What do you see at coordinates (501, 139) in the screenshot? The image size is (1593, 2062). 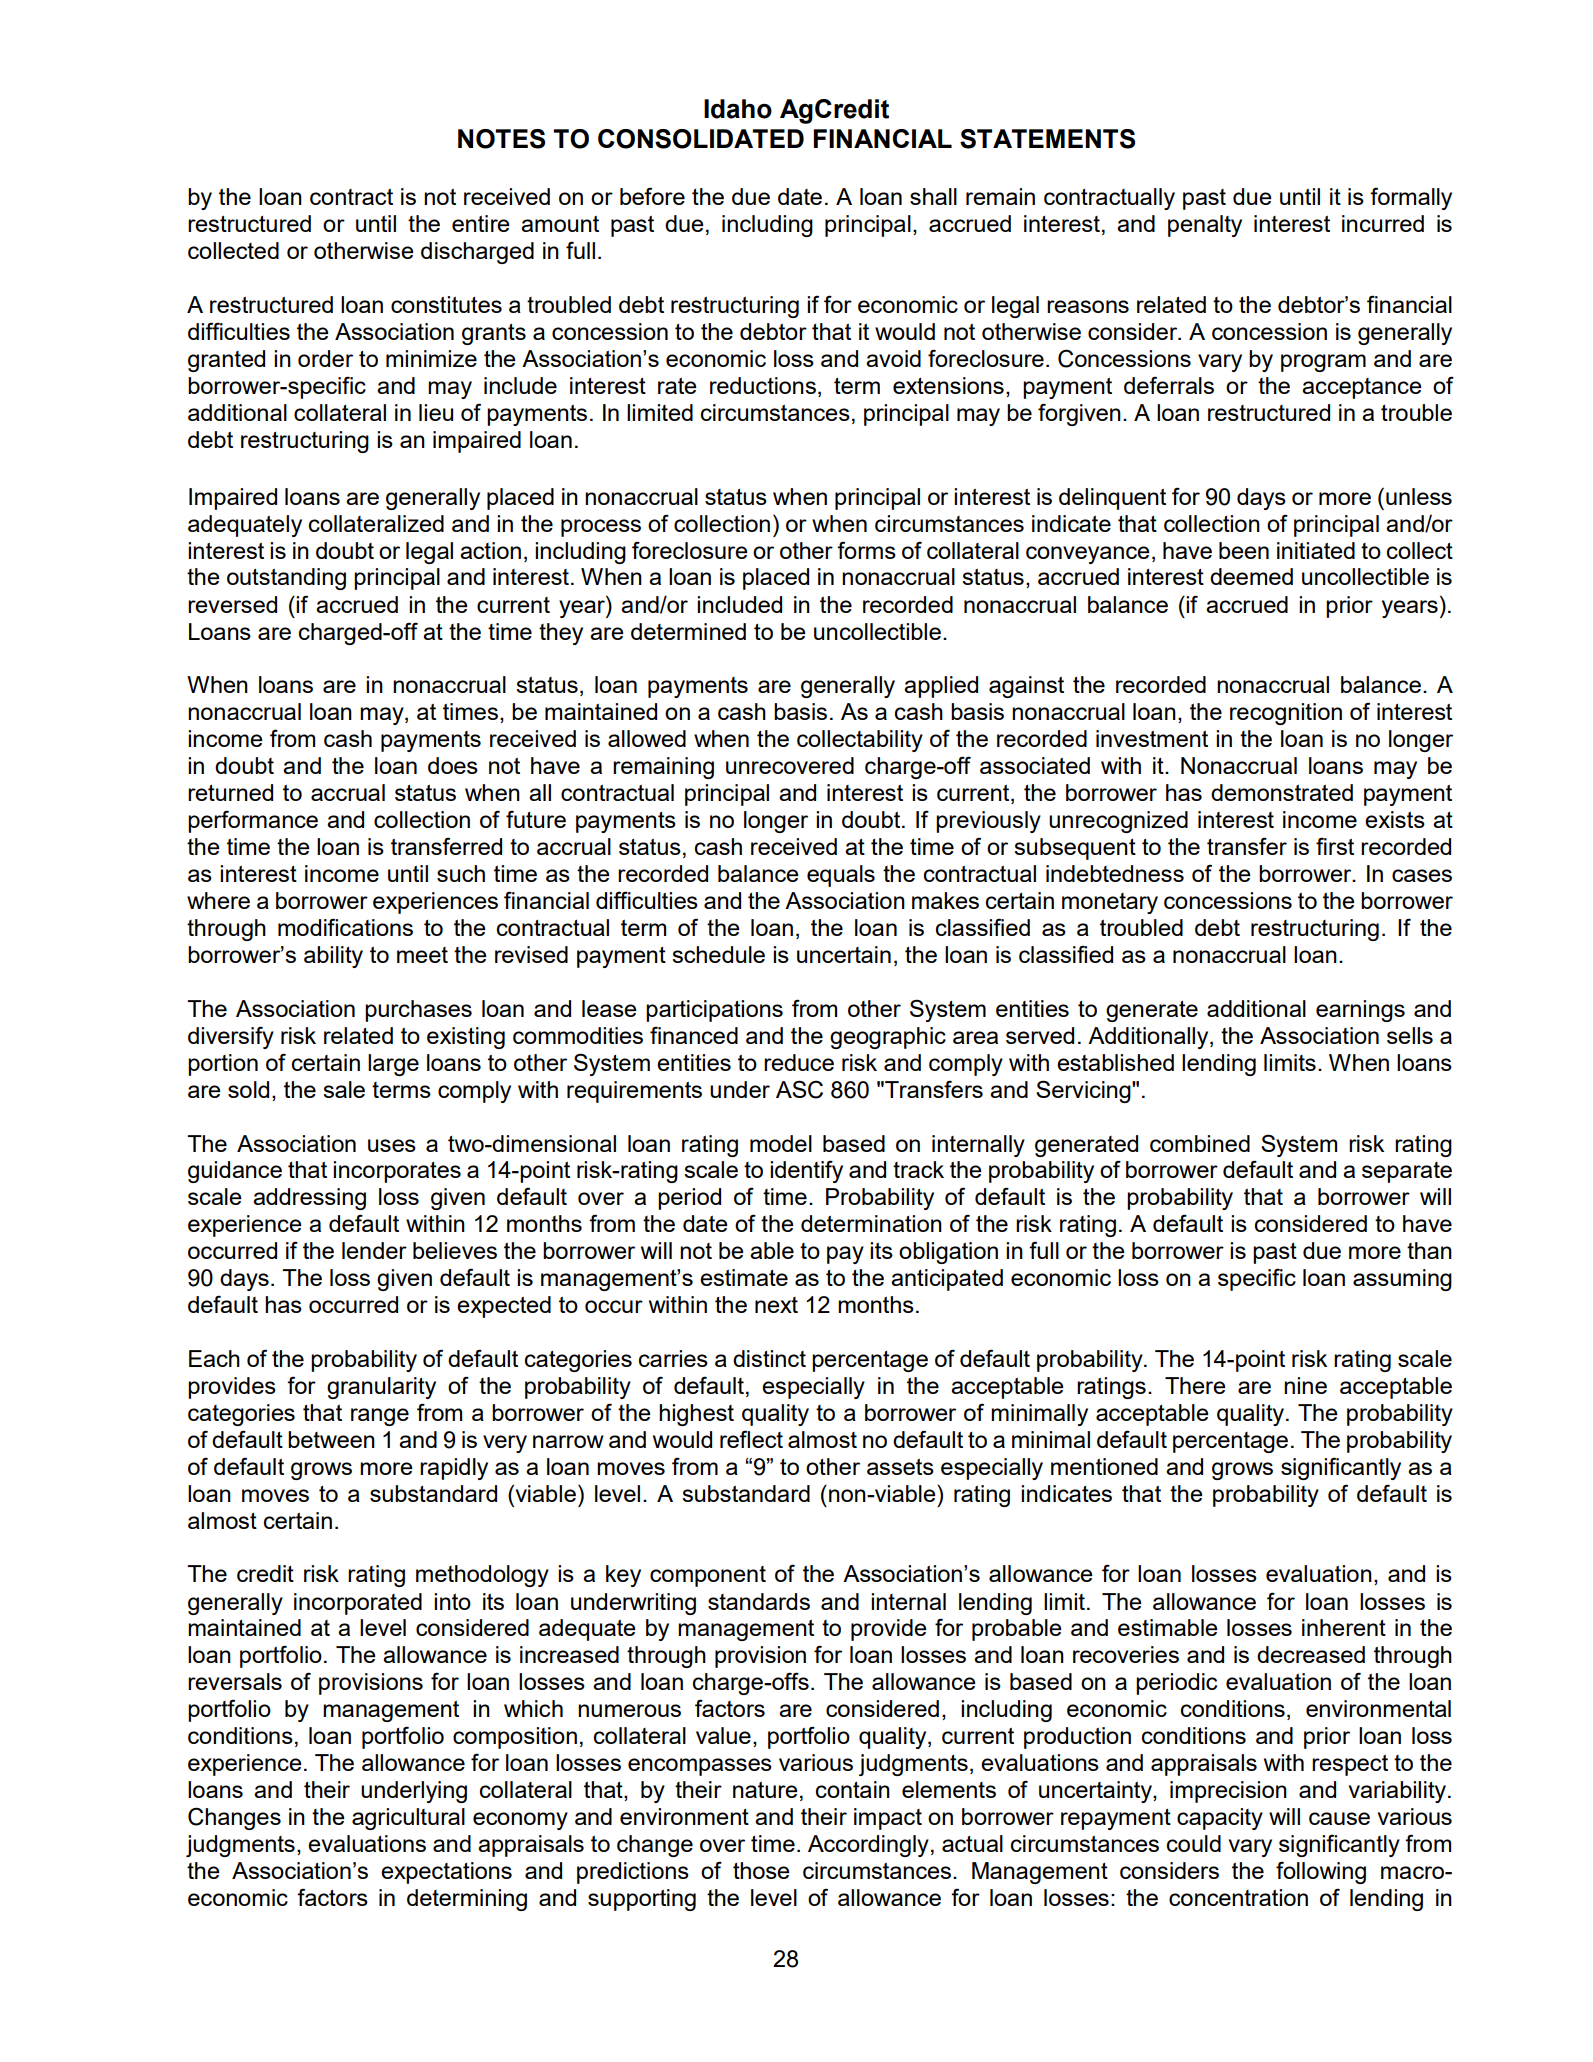 I see `NOTES` at bounding box center [501, 139].
